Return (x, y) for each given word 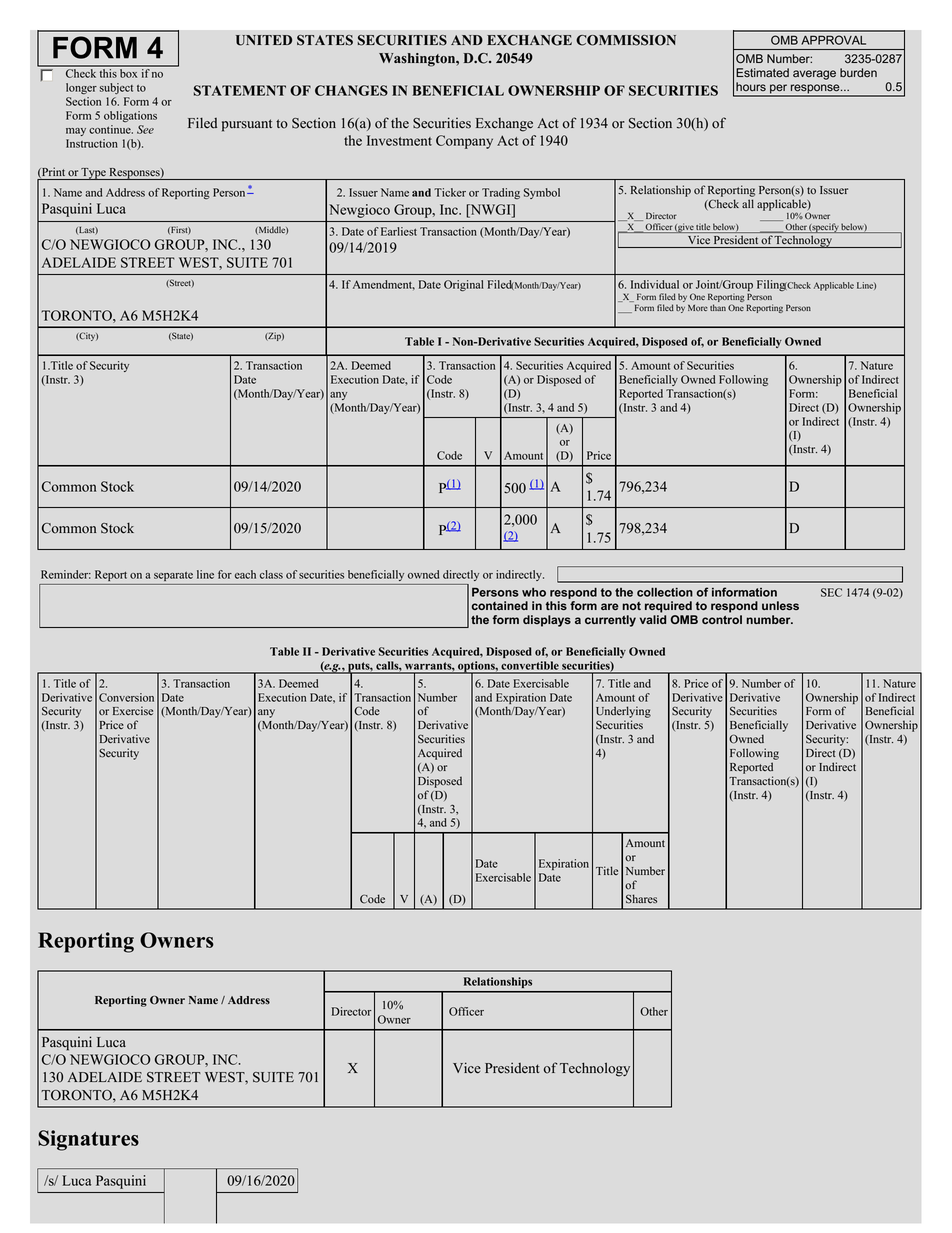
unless (780, 605)
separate (173, 576)
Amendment (384, 285)
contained (500, 605)
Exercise (133, 710)
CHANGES (351, 90)
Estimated (762, 73)
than (718, 307)
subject (116, 88)
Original (463, 285)
